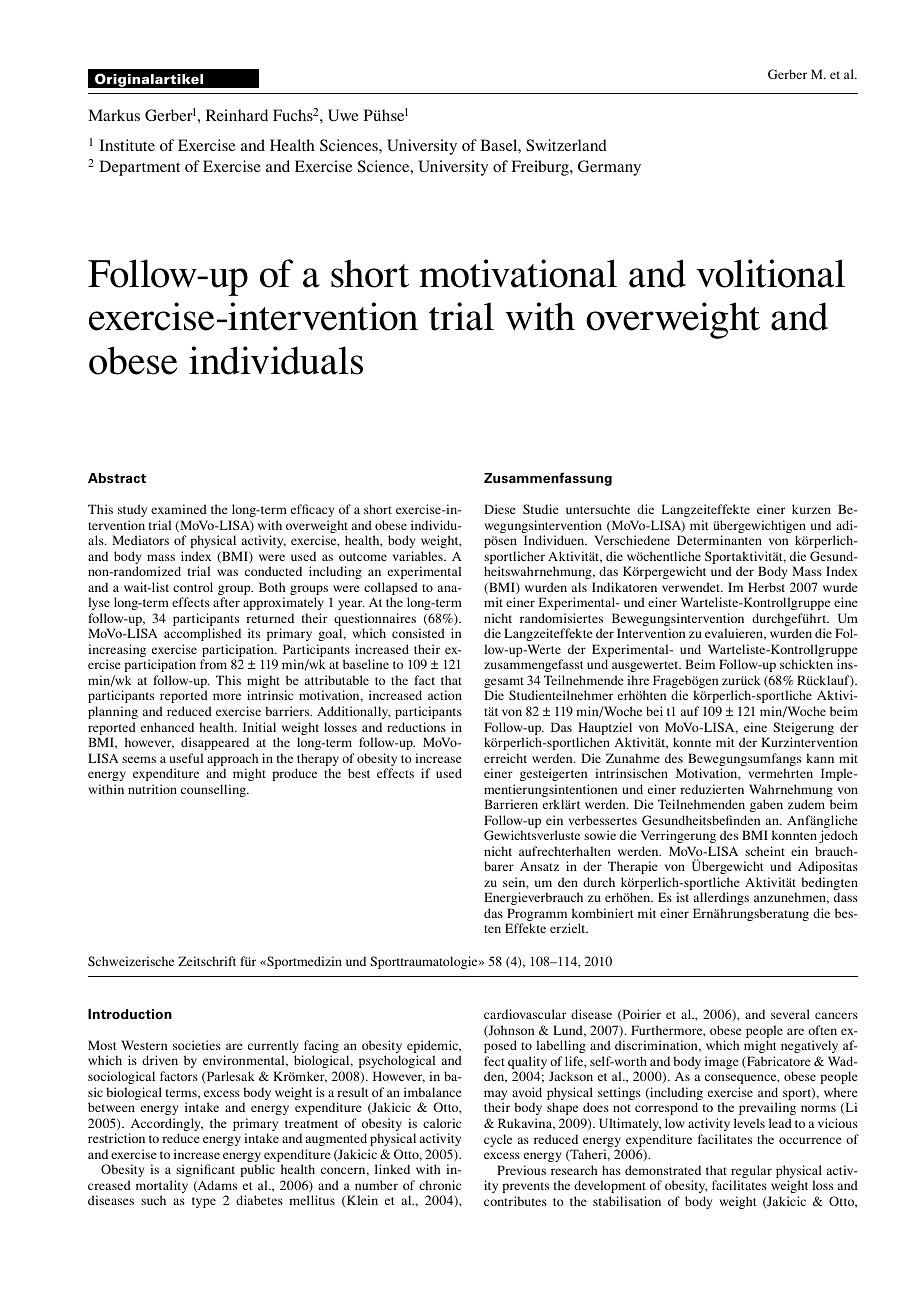 Image resolution: width=924 pixels, height=1308 pixels. What do you see at coordinates (771, 273) in the screenshot?
I see `volitional` at bounding box center [771, 273].
